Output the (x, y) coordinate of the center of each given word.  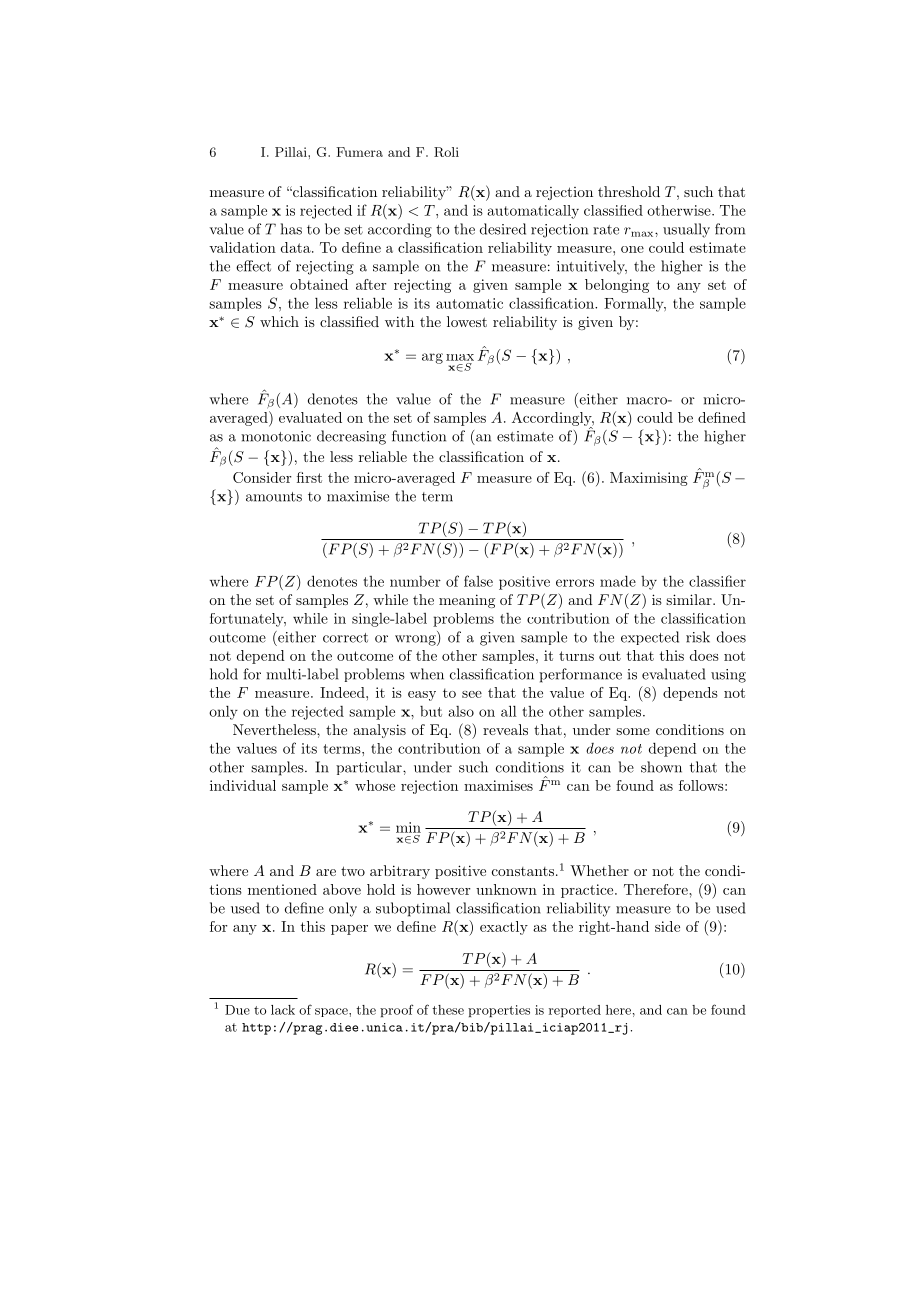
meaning (467, 601)
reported (575, 1011)
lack (283, 1010)
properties (499, 1011)
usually (686, 230)
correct (345, 638)
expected (650, 638)
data (297, 247)
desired (503, 229)
